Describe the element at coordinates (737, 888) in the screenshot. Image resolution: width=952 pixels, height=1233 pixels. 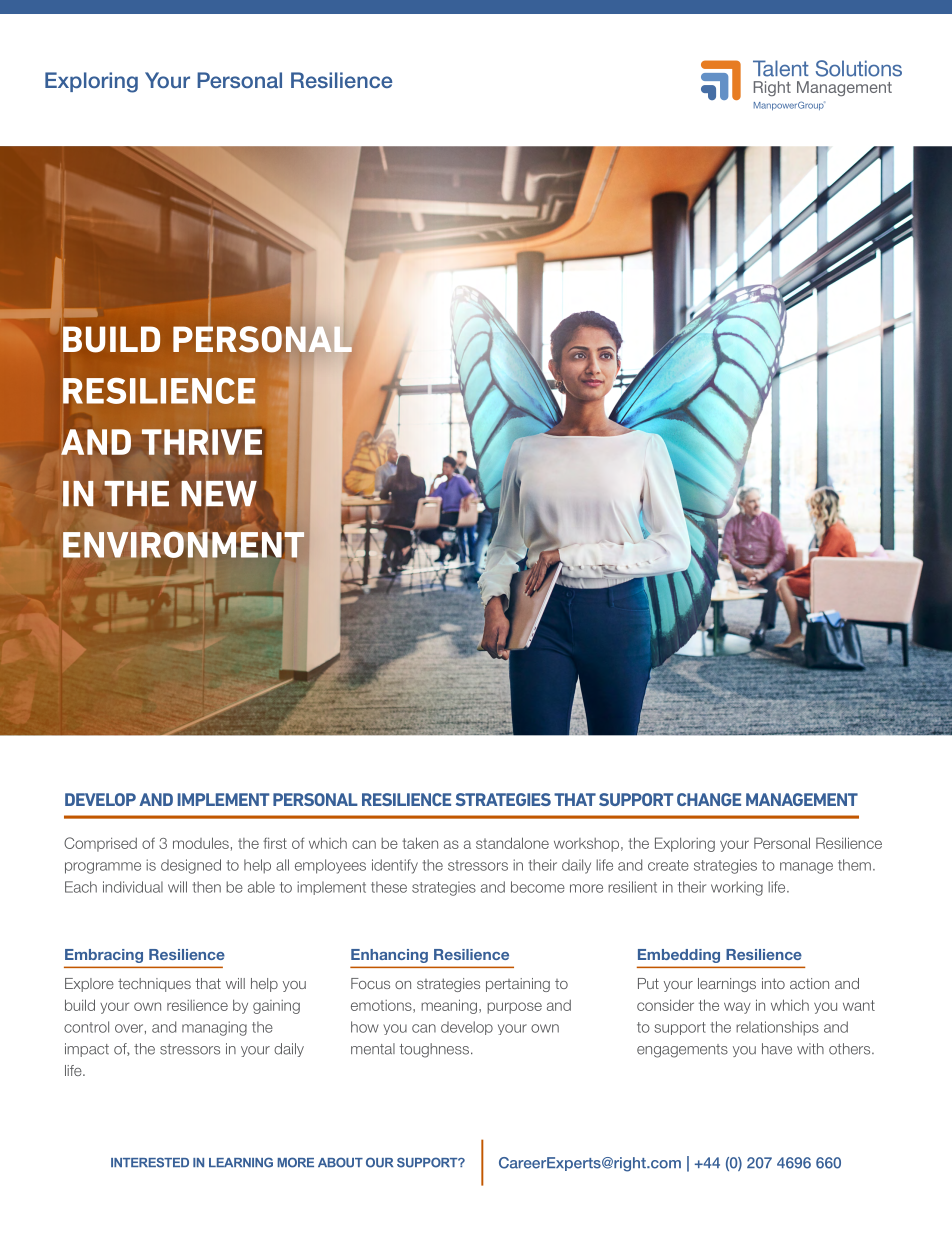
I see `working` at that location.
